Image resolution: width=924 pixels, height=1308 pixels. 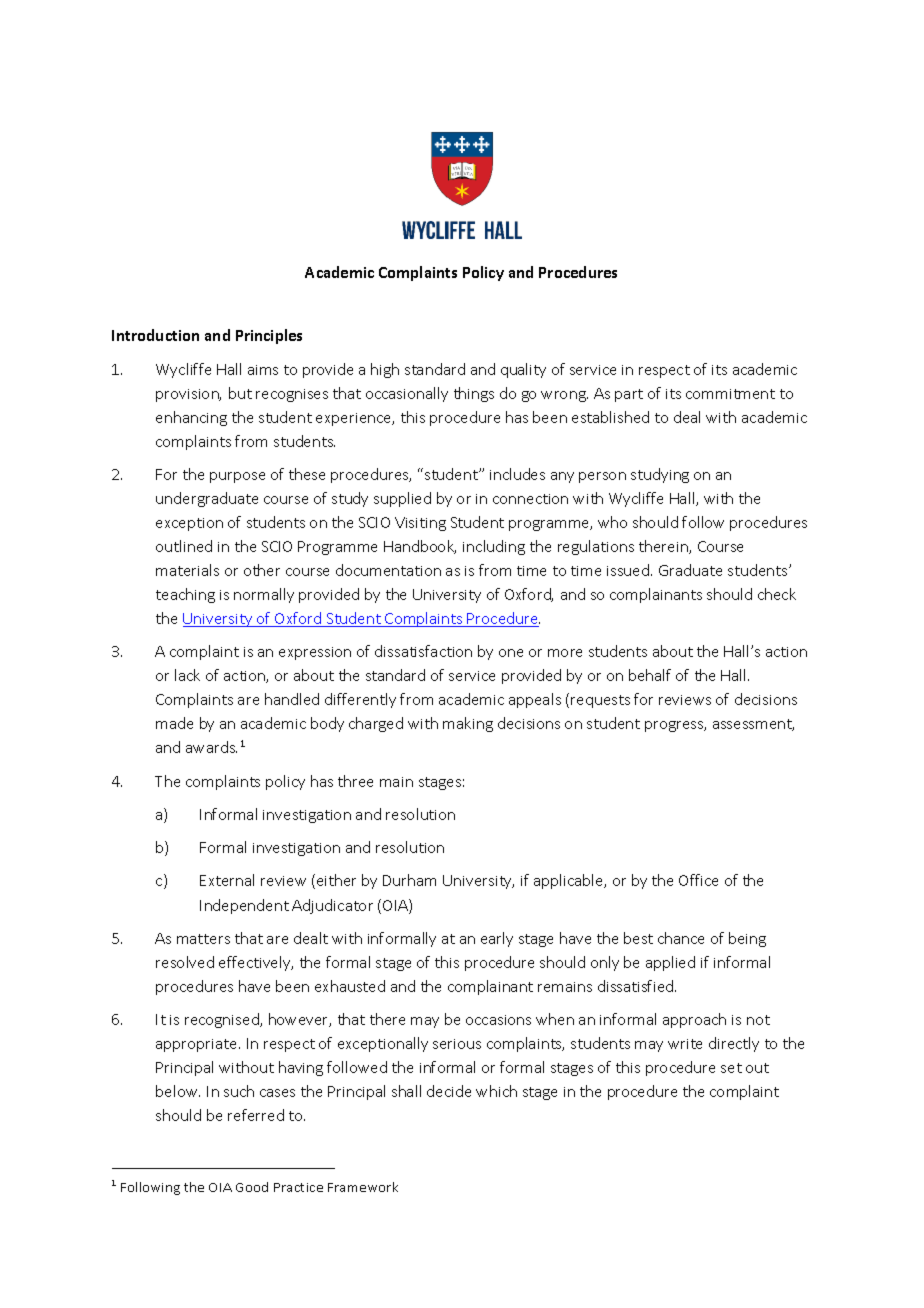 I want to click on decide, so click(x=449, y=1091).
